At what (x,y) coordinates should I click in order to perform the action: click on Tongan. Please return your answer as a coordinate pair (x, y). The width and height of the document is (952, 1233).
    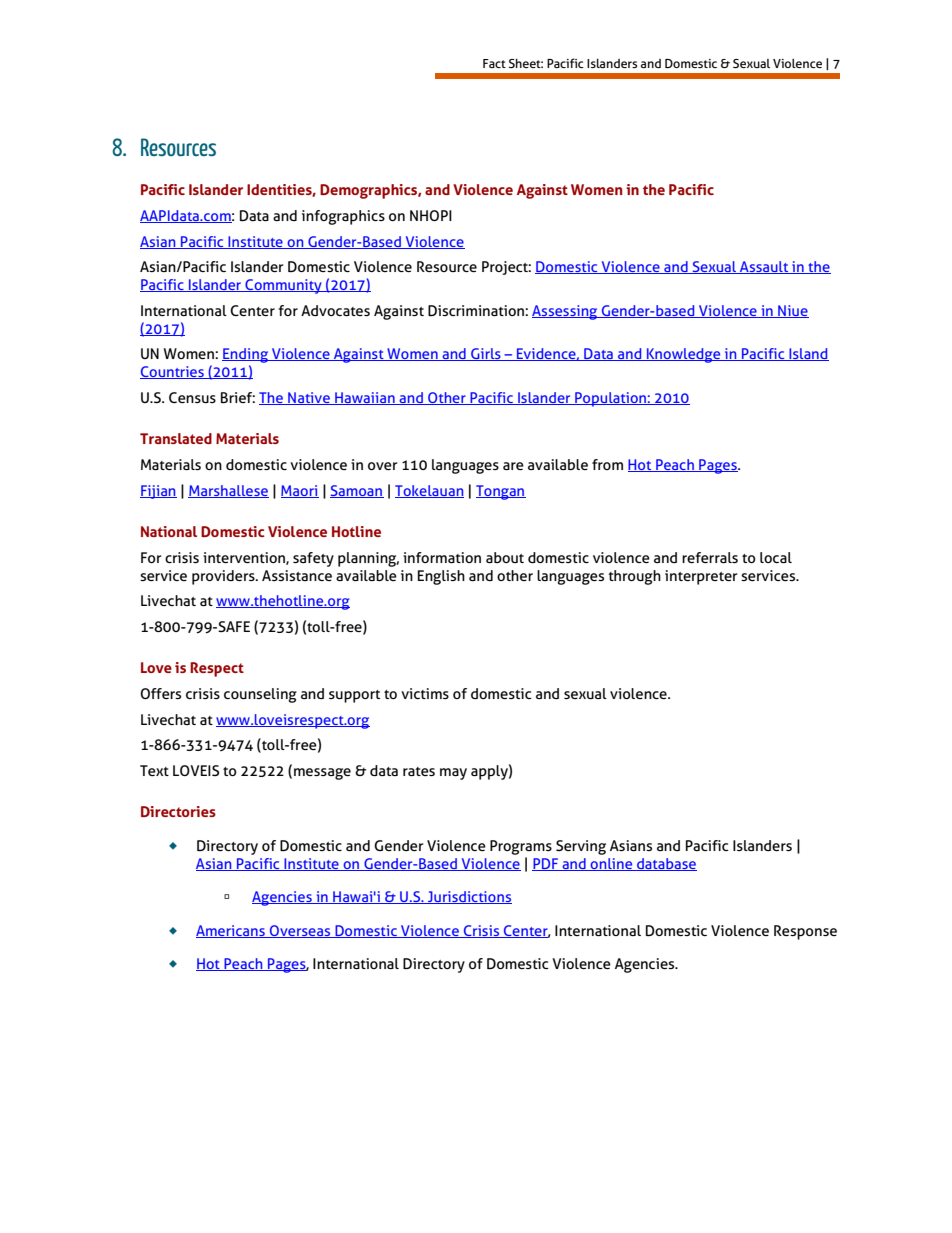
    Looking at the image, I should click on (501, 492).
